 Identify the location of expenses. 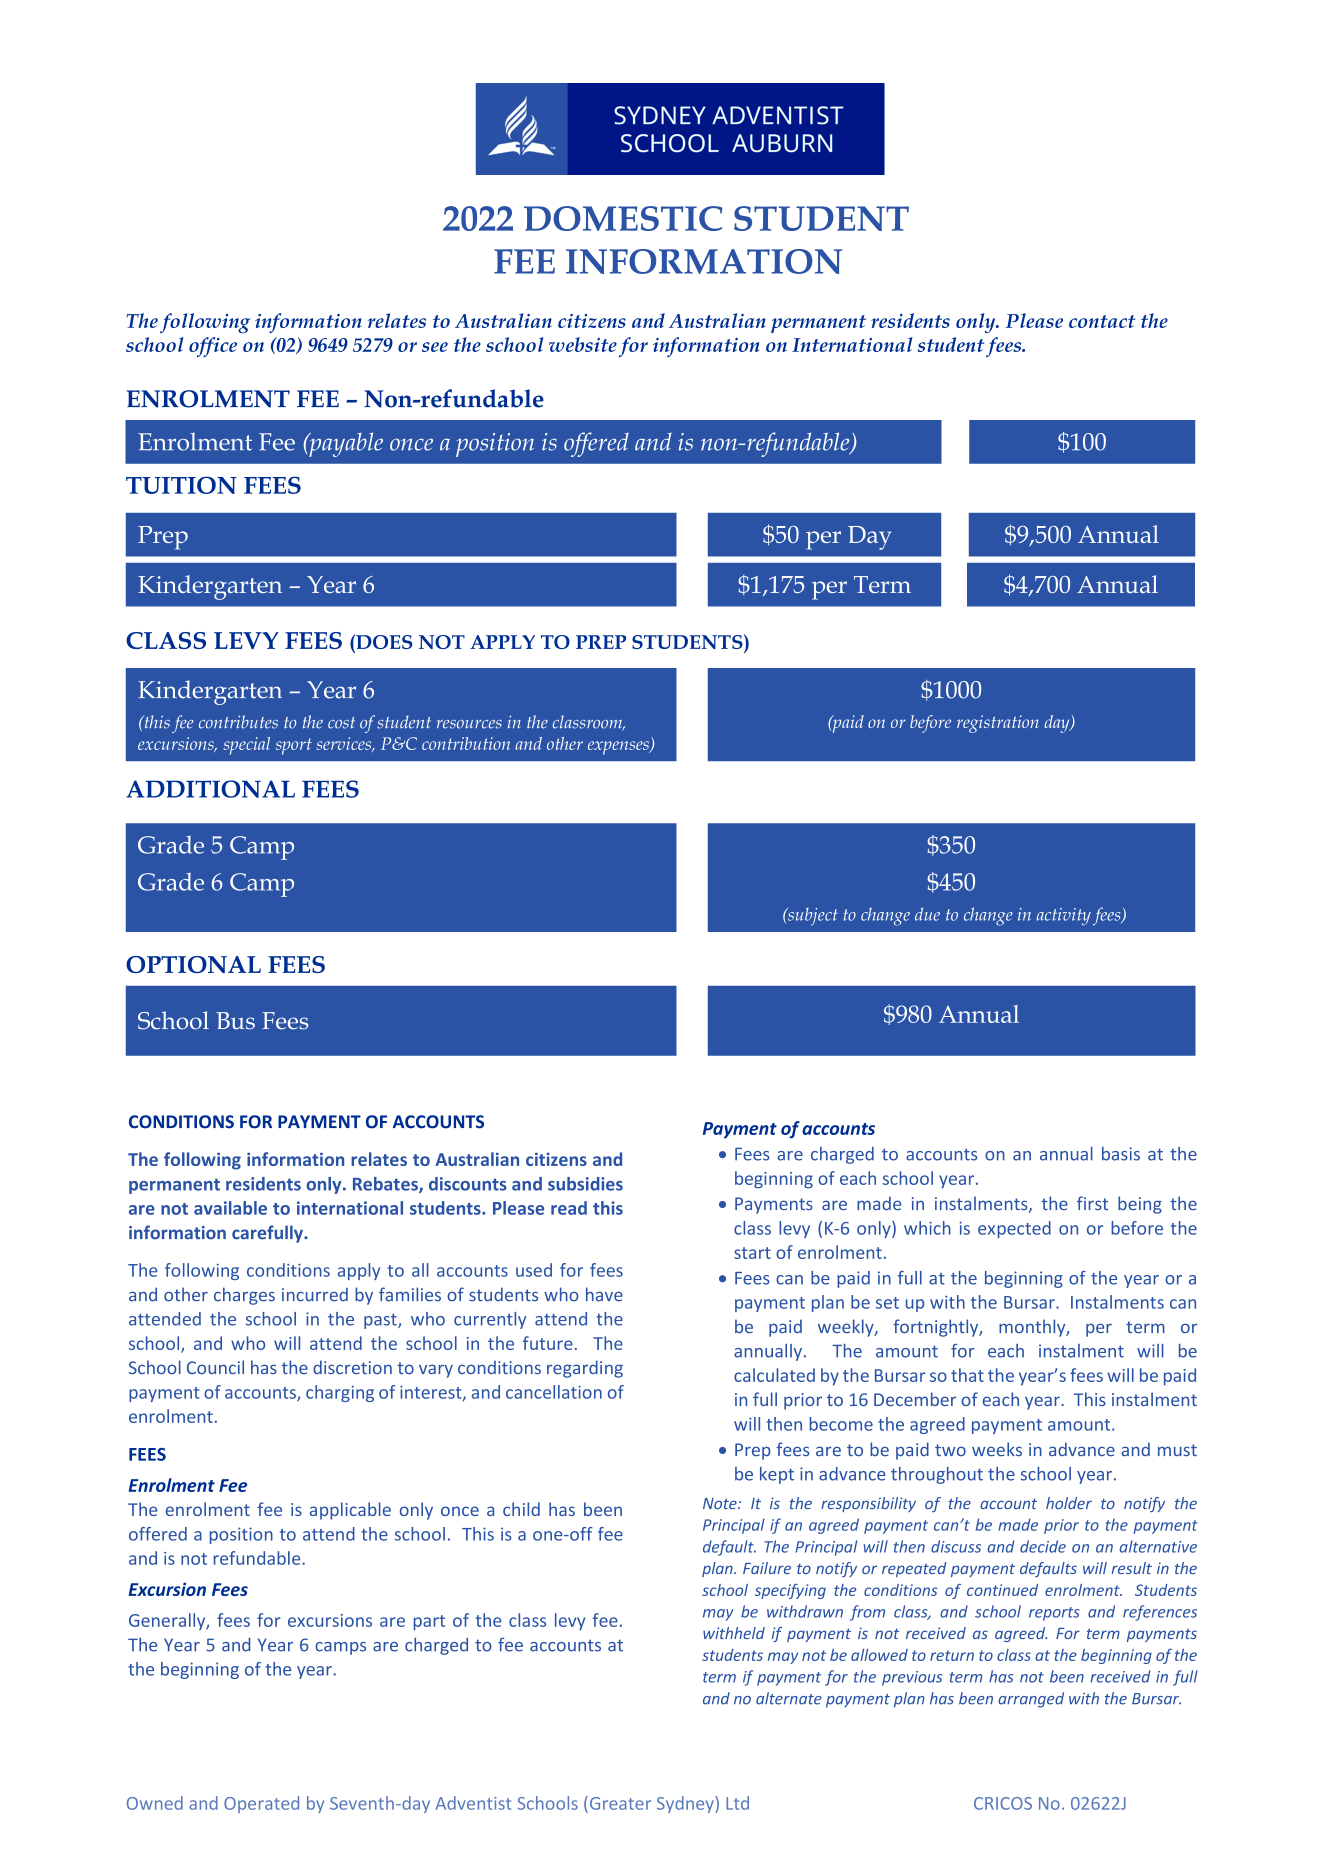
(619, 748).
